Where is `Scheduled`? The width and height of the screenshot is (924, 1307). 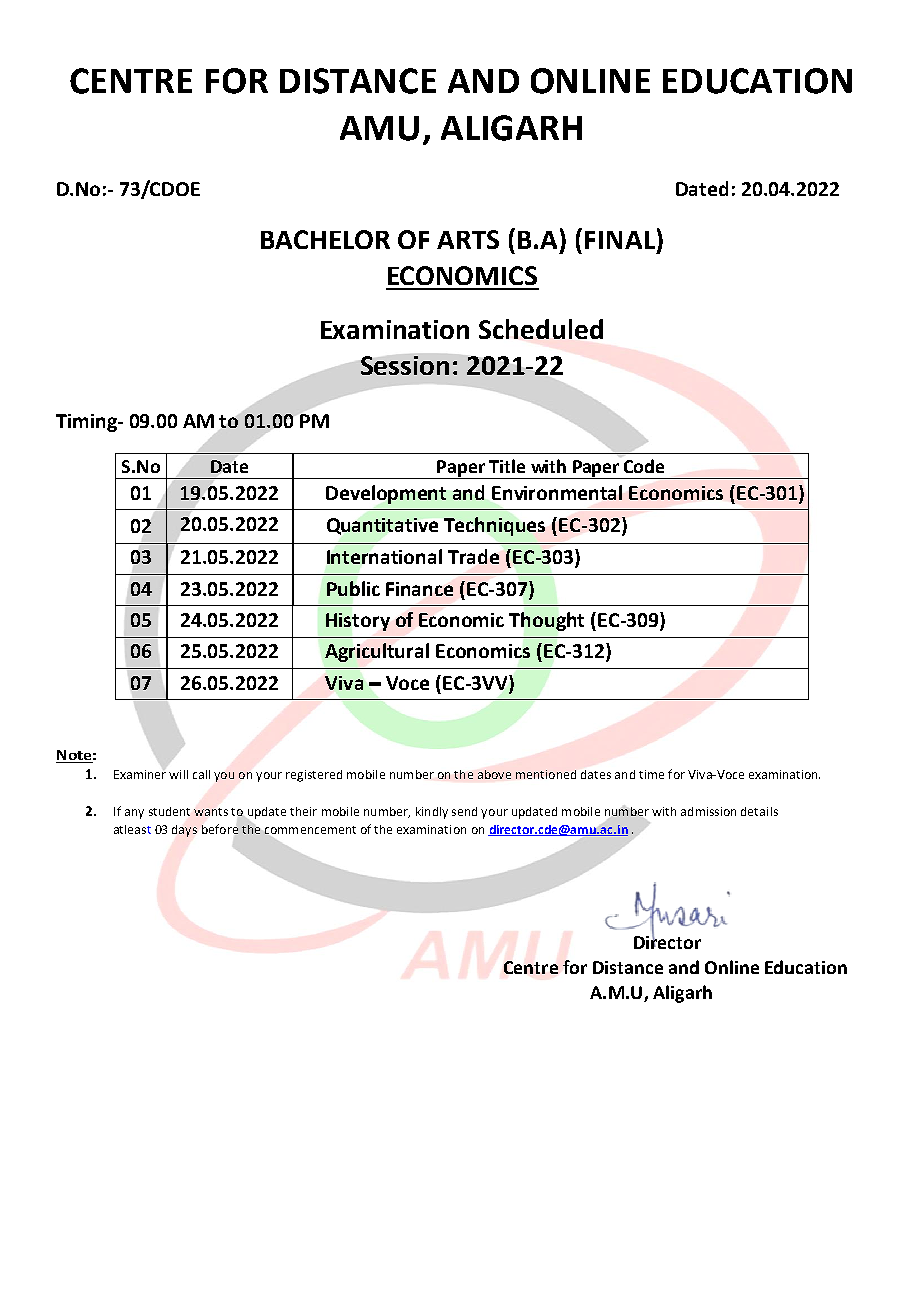
Scheduled is located at coordinates (541, 329).
